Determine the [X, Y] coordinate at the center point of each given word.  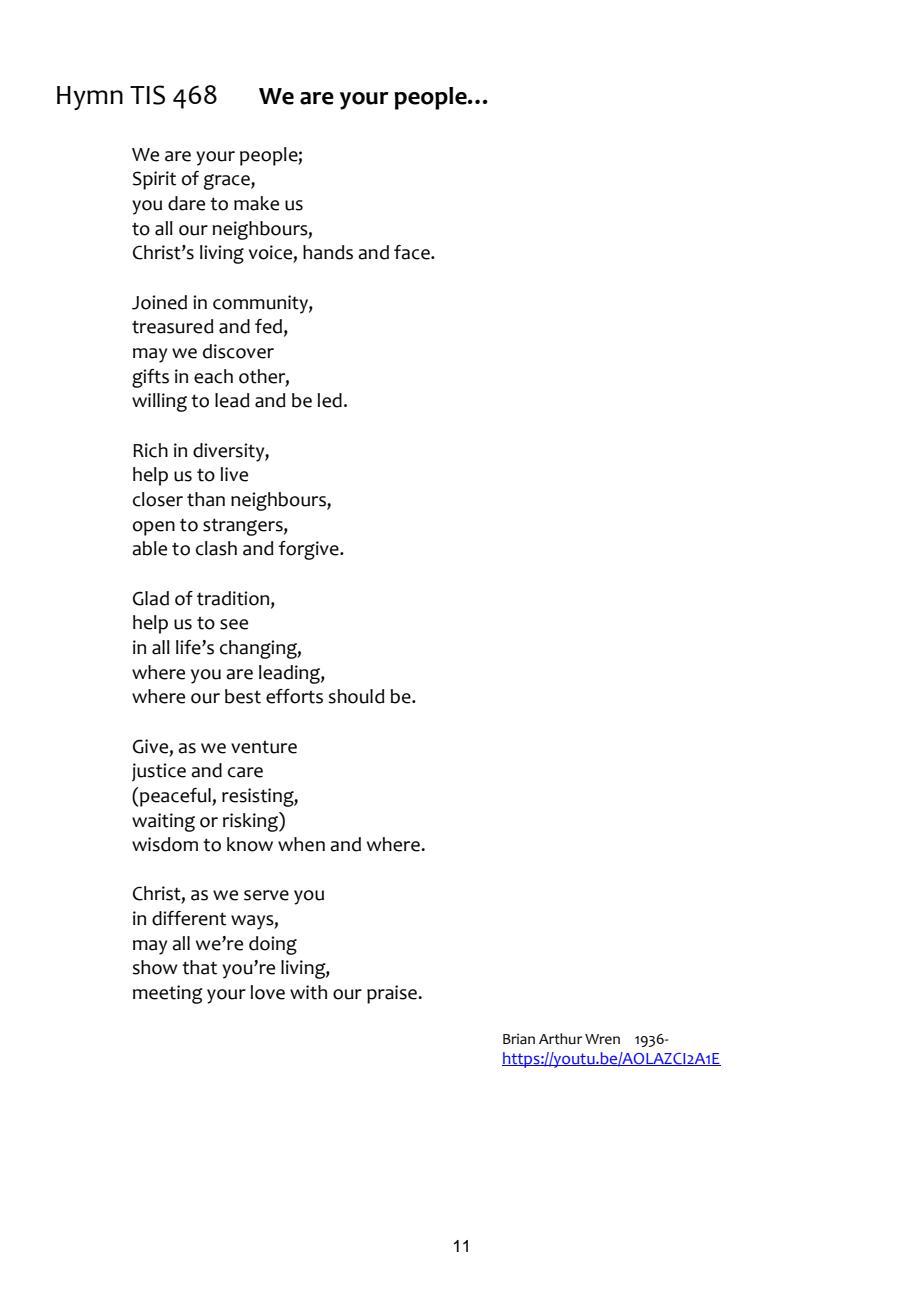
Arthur [560, 1039]
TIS [147, 95]
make [256, 203]
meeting [167, 994]
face [413, 252]
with [308, 992]
